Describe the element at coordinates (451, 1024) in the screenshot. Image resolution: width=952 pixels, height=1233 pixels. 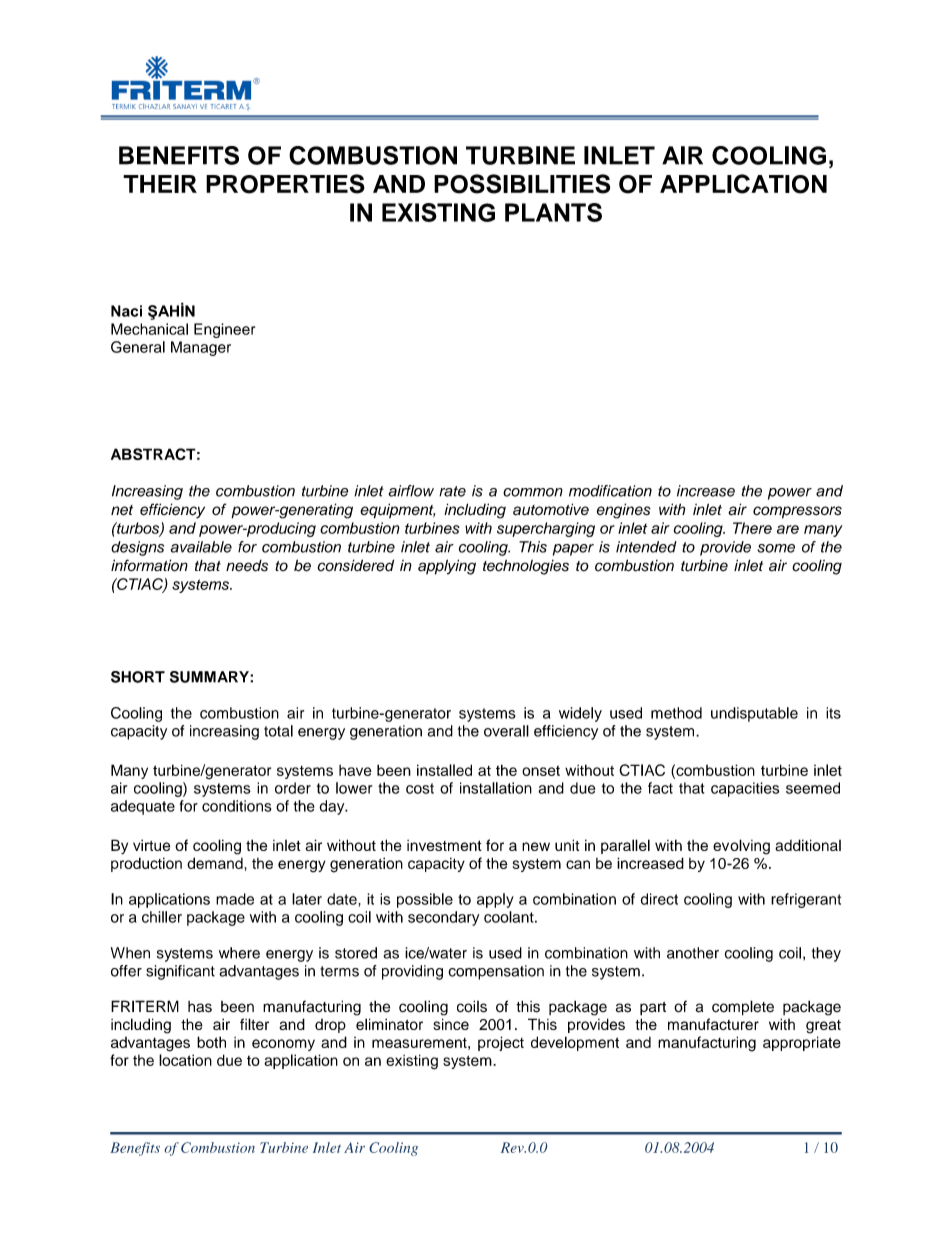
I see `since` at that location.
